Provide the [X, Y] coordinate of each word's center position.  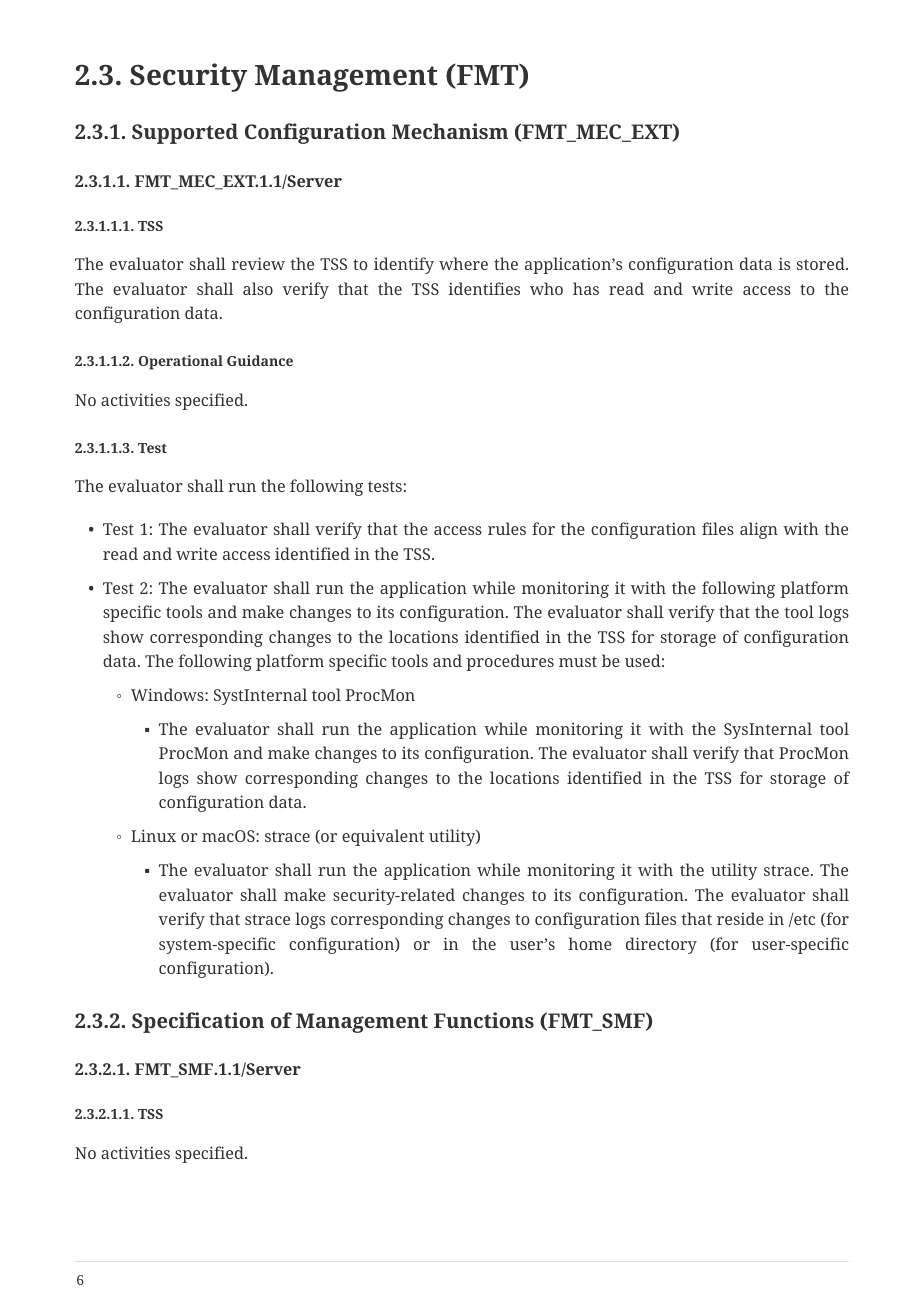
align [759, 530]
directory [661, 945]
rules [507, 528]
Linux [153, 835]
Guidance [260, 360]
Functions [484, 1020]
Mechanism [450, 131]
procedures [510, 662]
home [590, 943]
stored [822, 263]
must [578, 661]
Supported [185, 133]
